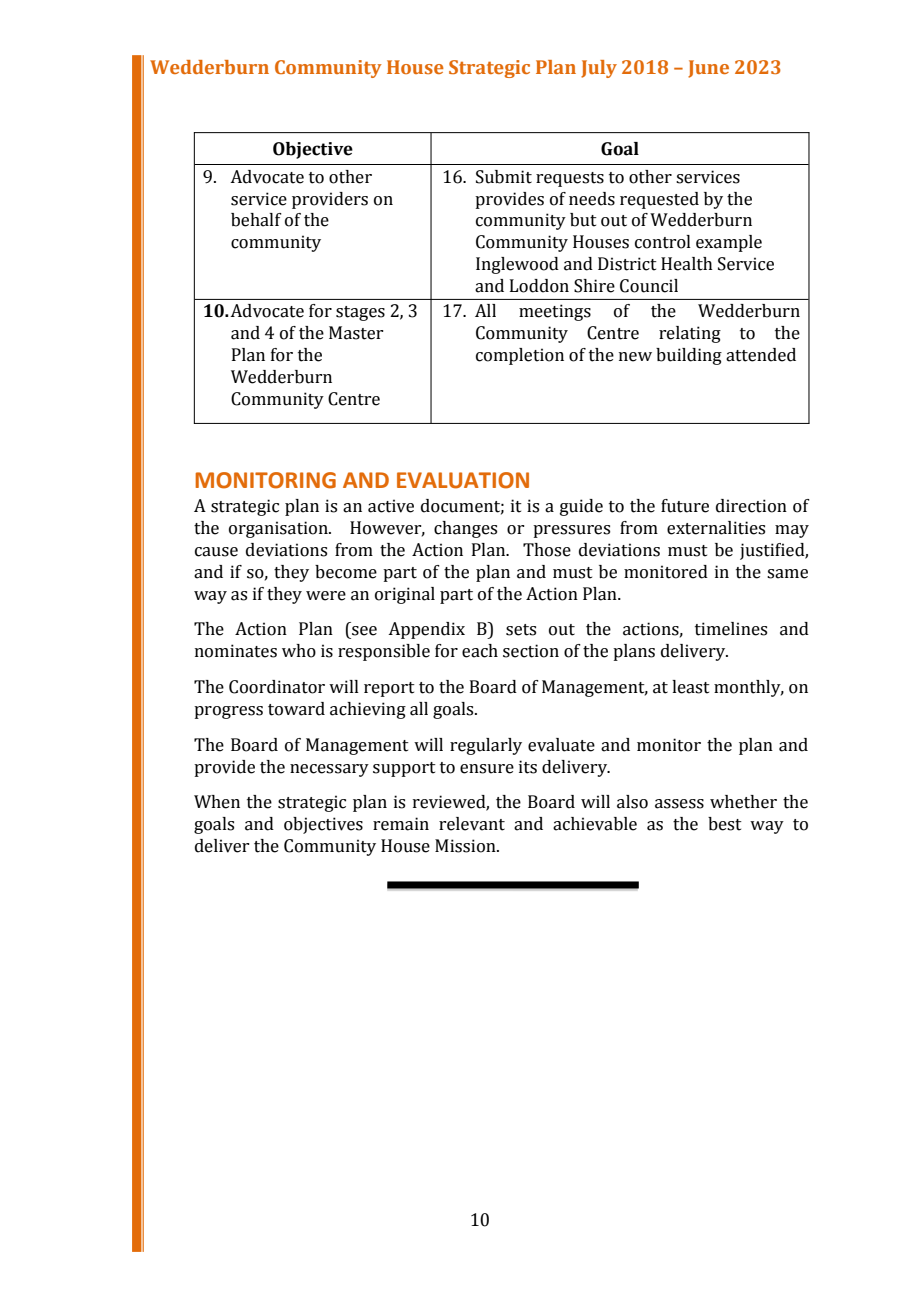  I want to click on relevant, so click(472, 824).
